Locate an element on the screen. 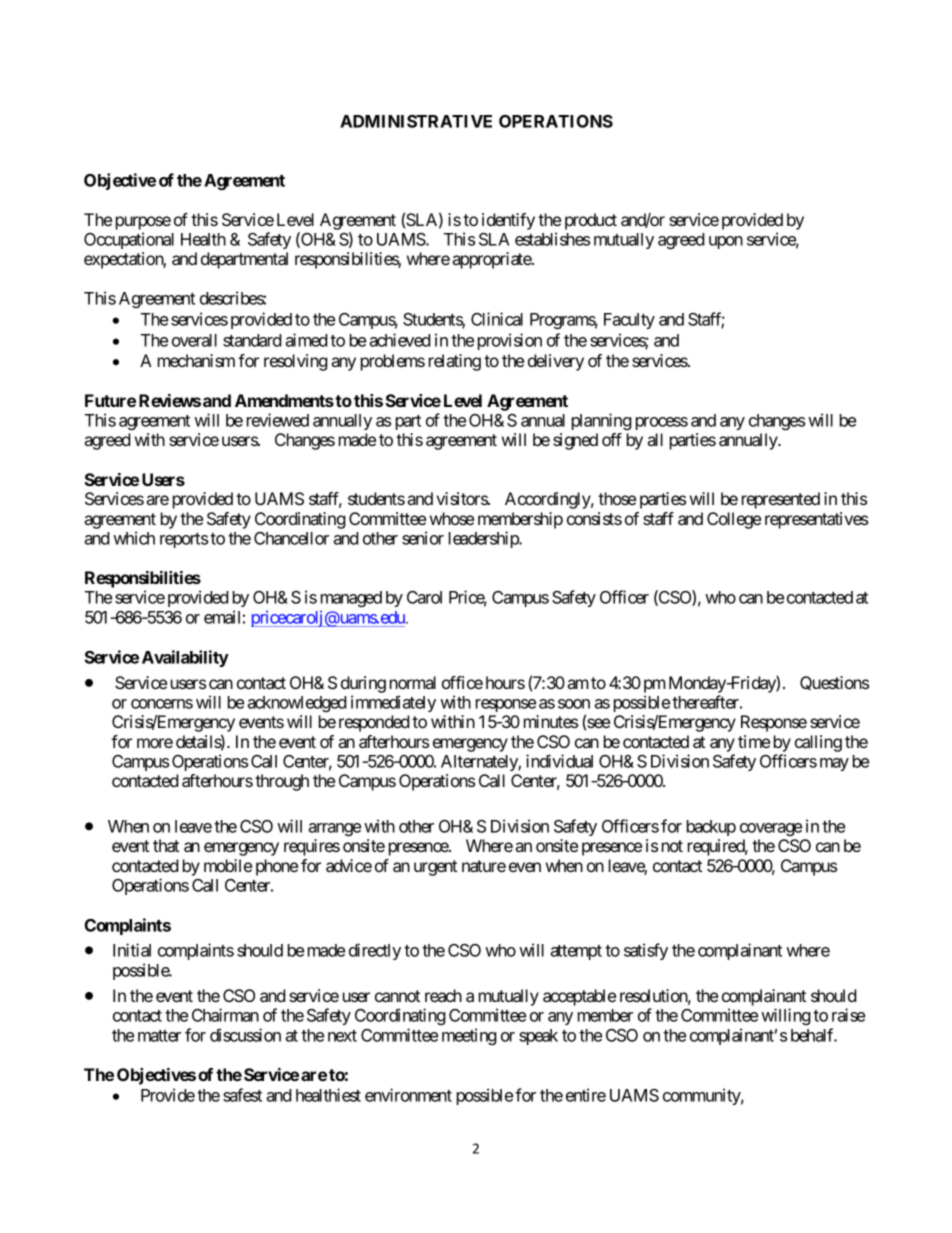 The image size is (952, 1233). matter is located at coordinates (159, 1036).
